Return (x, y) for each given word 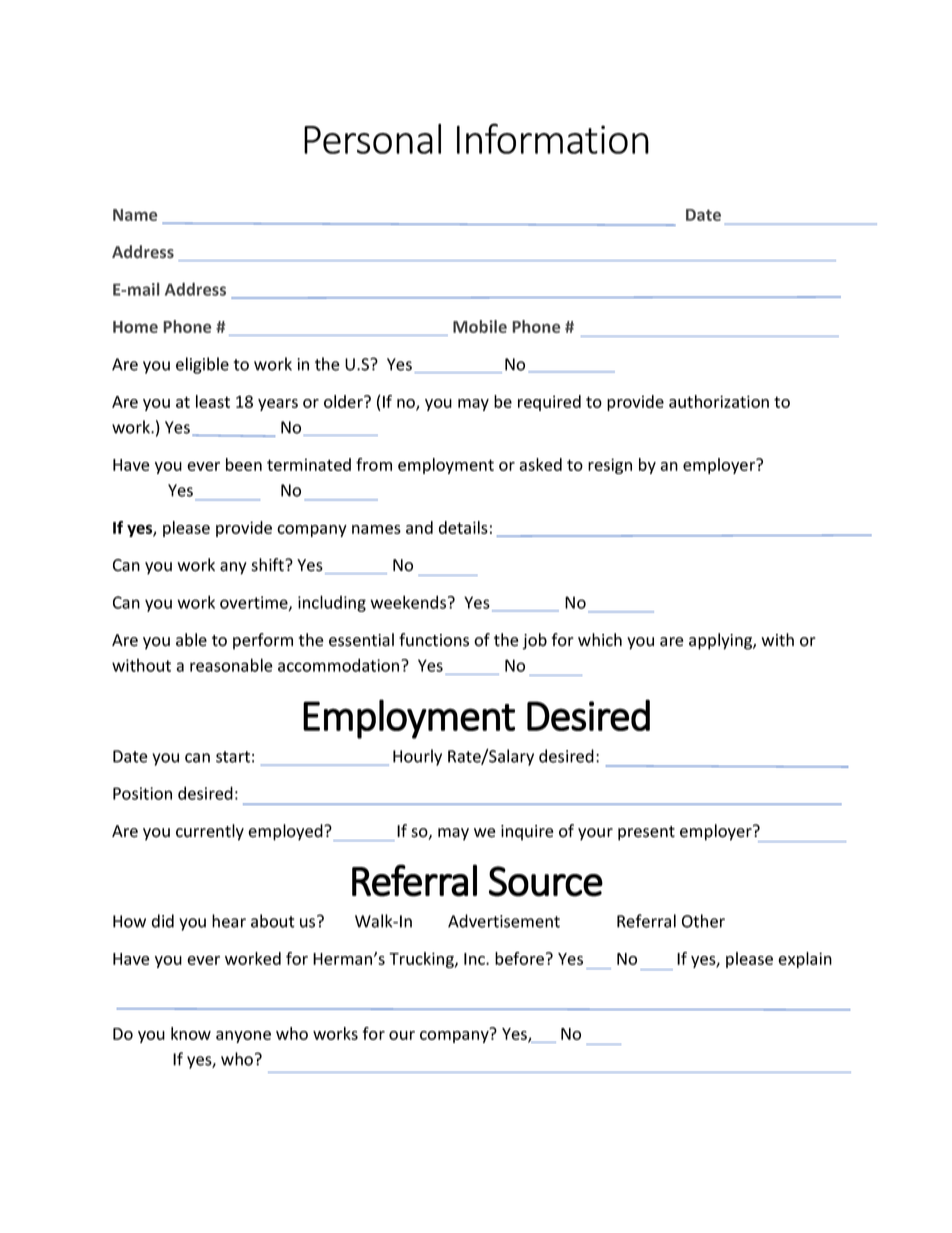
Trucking (422, 960)
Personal (372, 139)
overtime (255, 603)
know (191, 1033)
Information (553, 138)
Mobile (480, 326)
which (600, 640)
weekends (409, 602)
